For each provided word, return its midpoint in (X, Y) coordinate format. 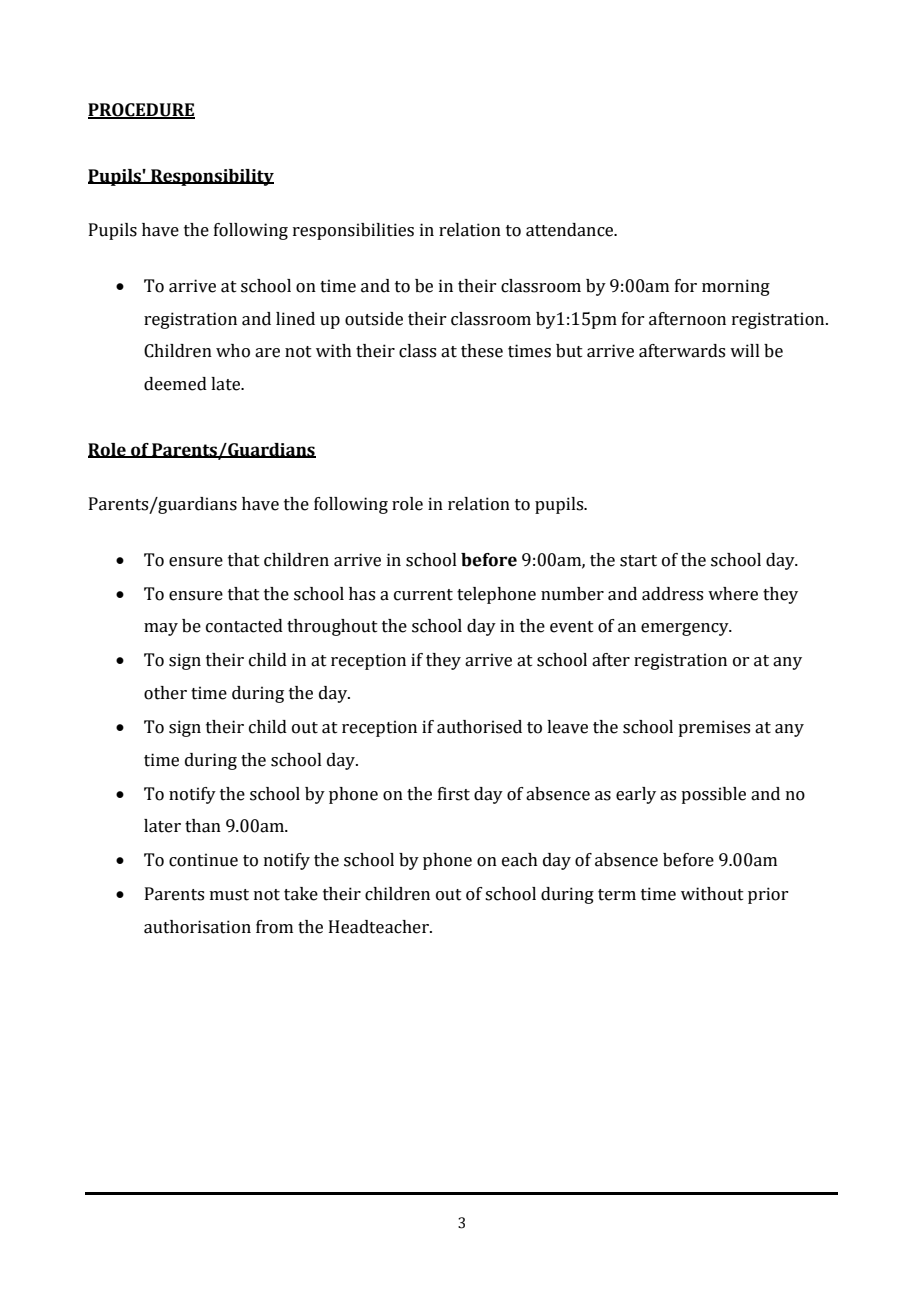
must (229, 895)
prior (768, 895)
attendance (571, 230)
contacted (244, 626)
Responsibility (211, 177)
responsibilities (353, 231)
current (423, 595)
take (301, 894)
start (638, 561)
